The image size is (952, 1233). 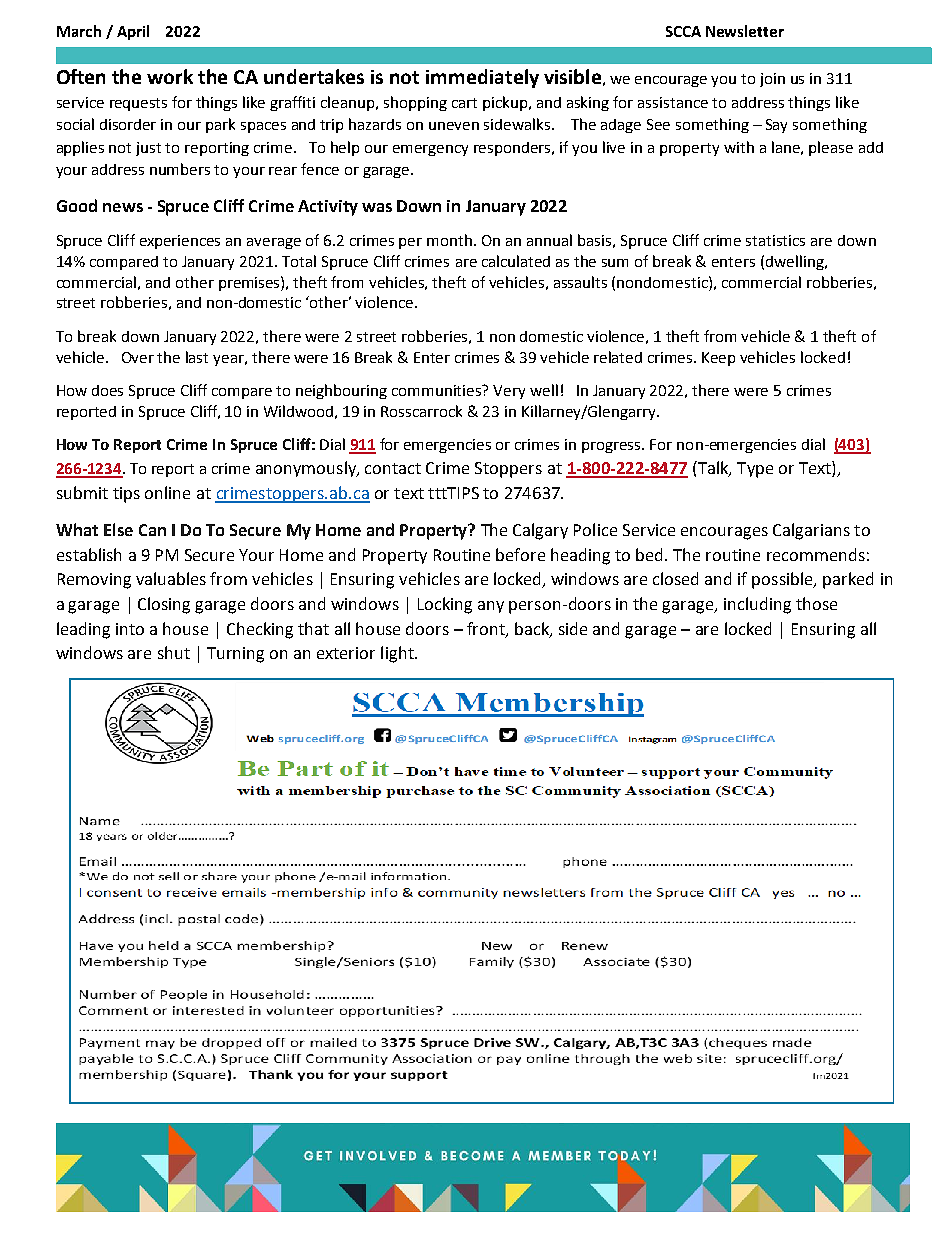 What do you see at coordinates (487, 629) in the page?
I see `front` at bounding box center [487, 629].
